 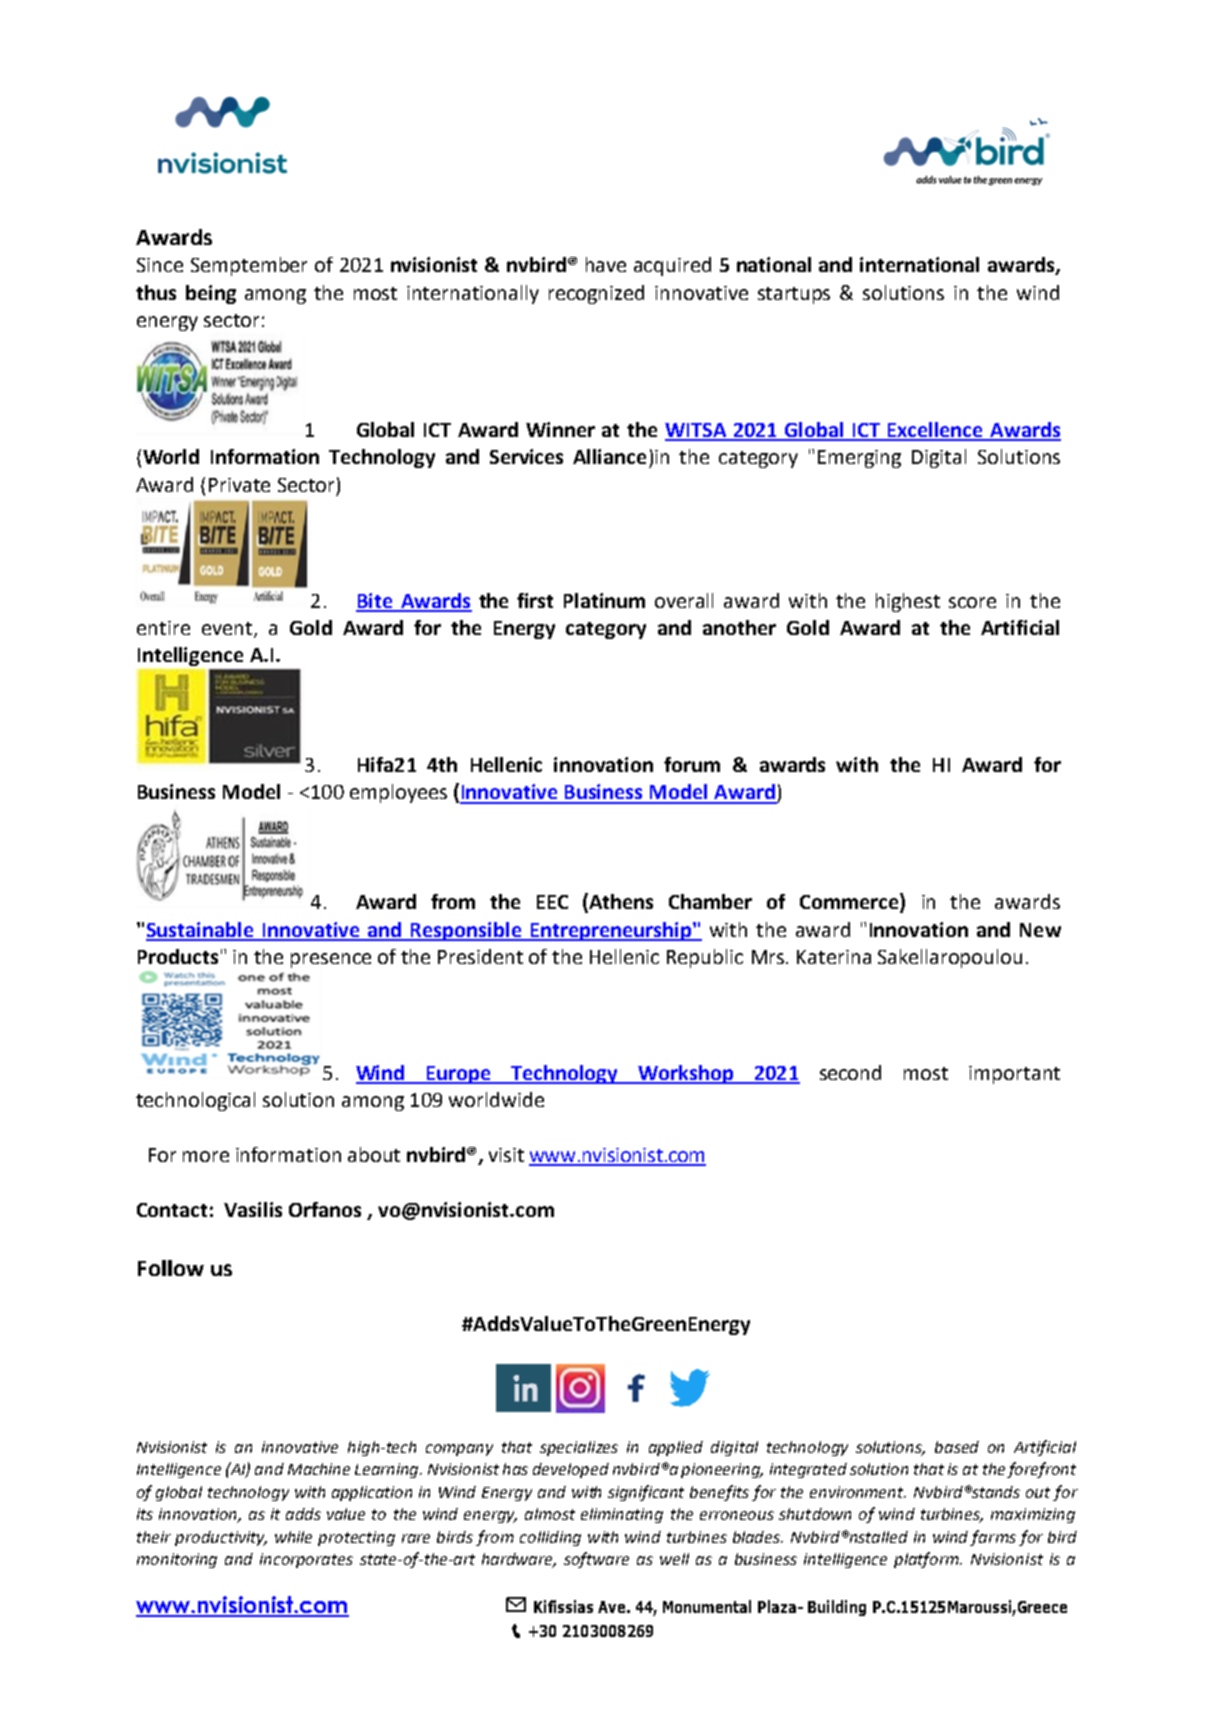 I want to click on startups, so click(x=794, y=295).
